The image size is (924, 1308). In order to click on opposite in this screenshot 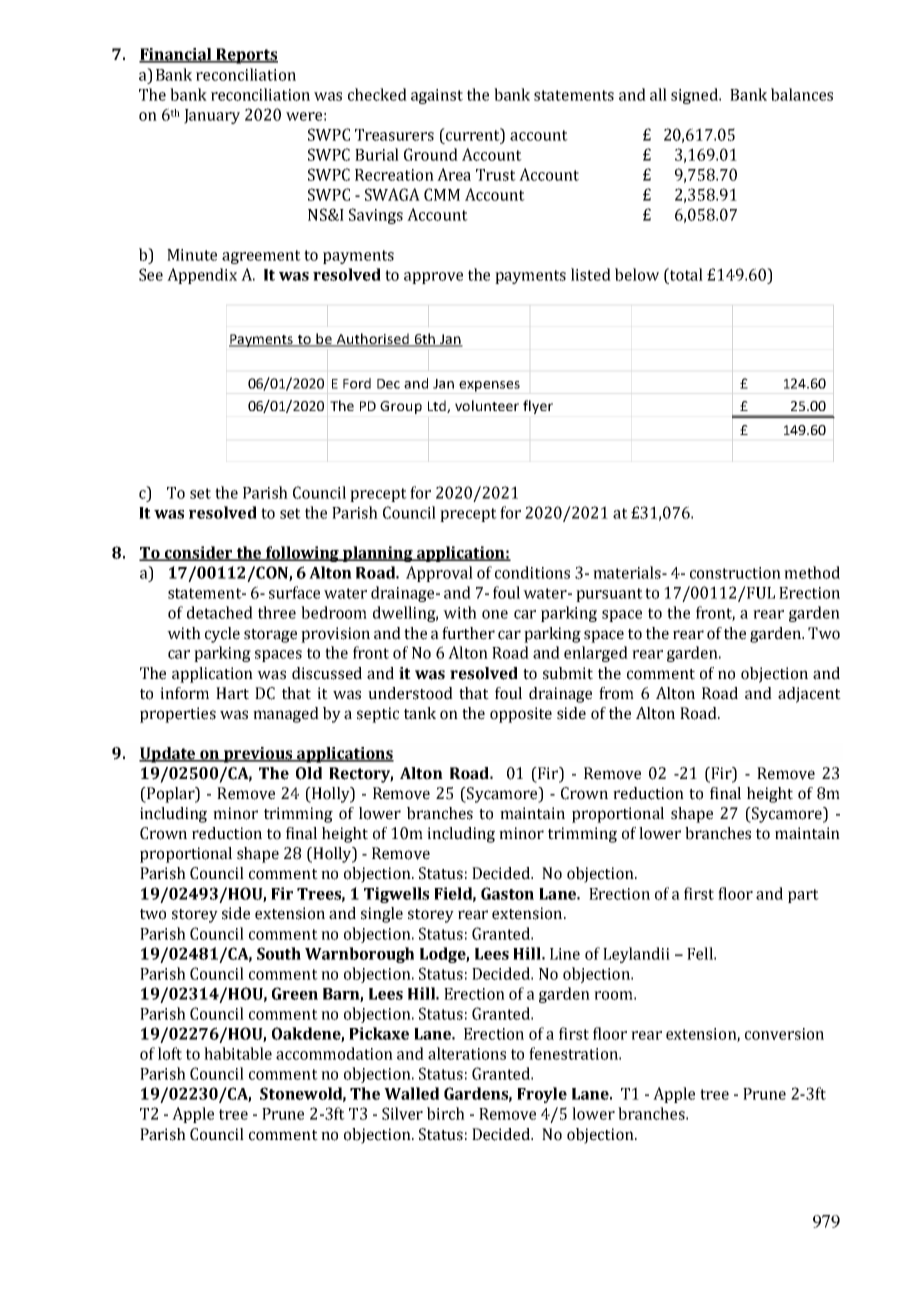, I will do `click(521, 715)`.
